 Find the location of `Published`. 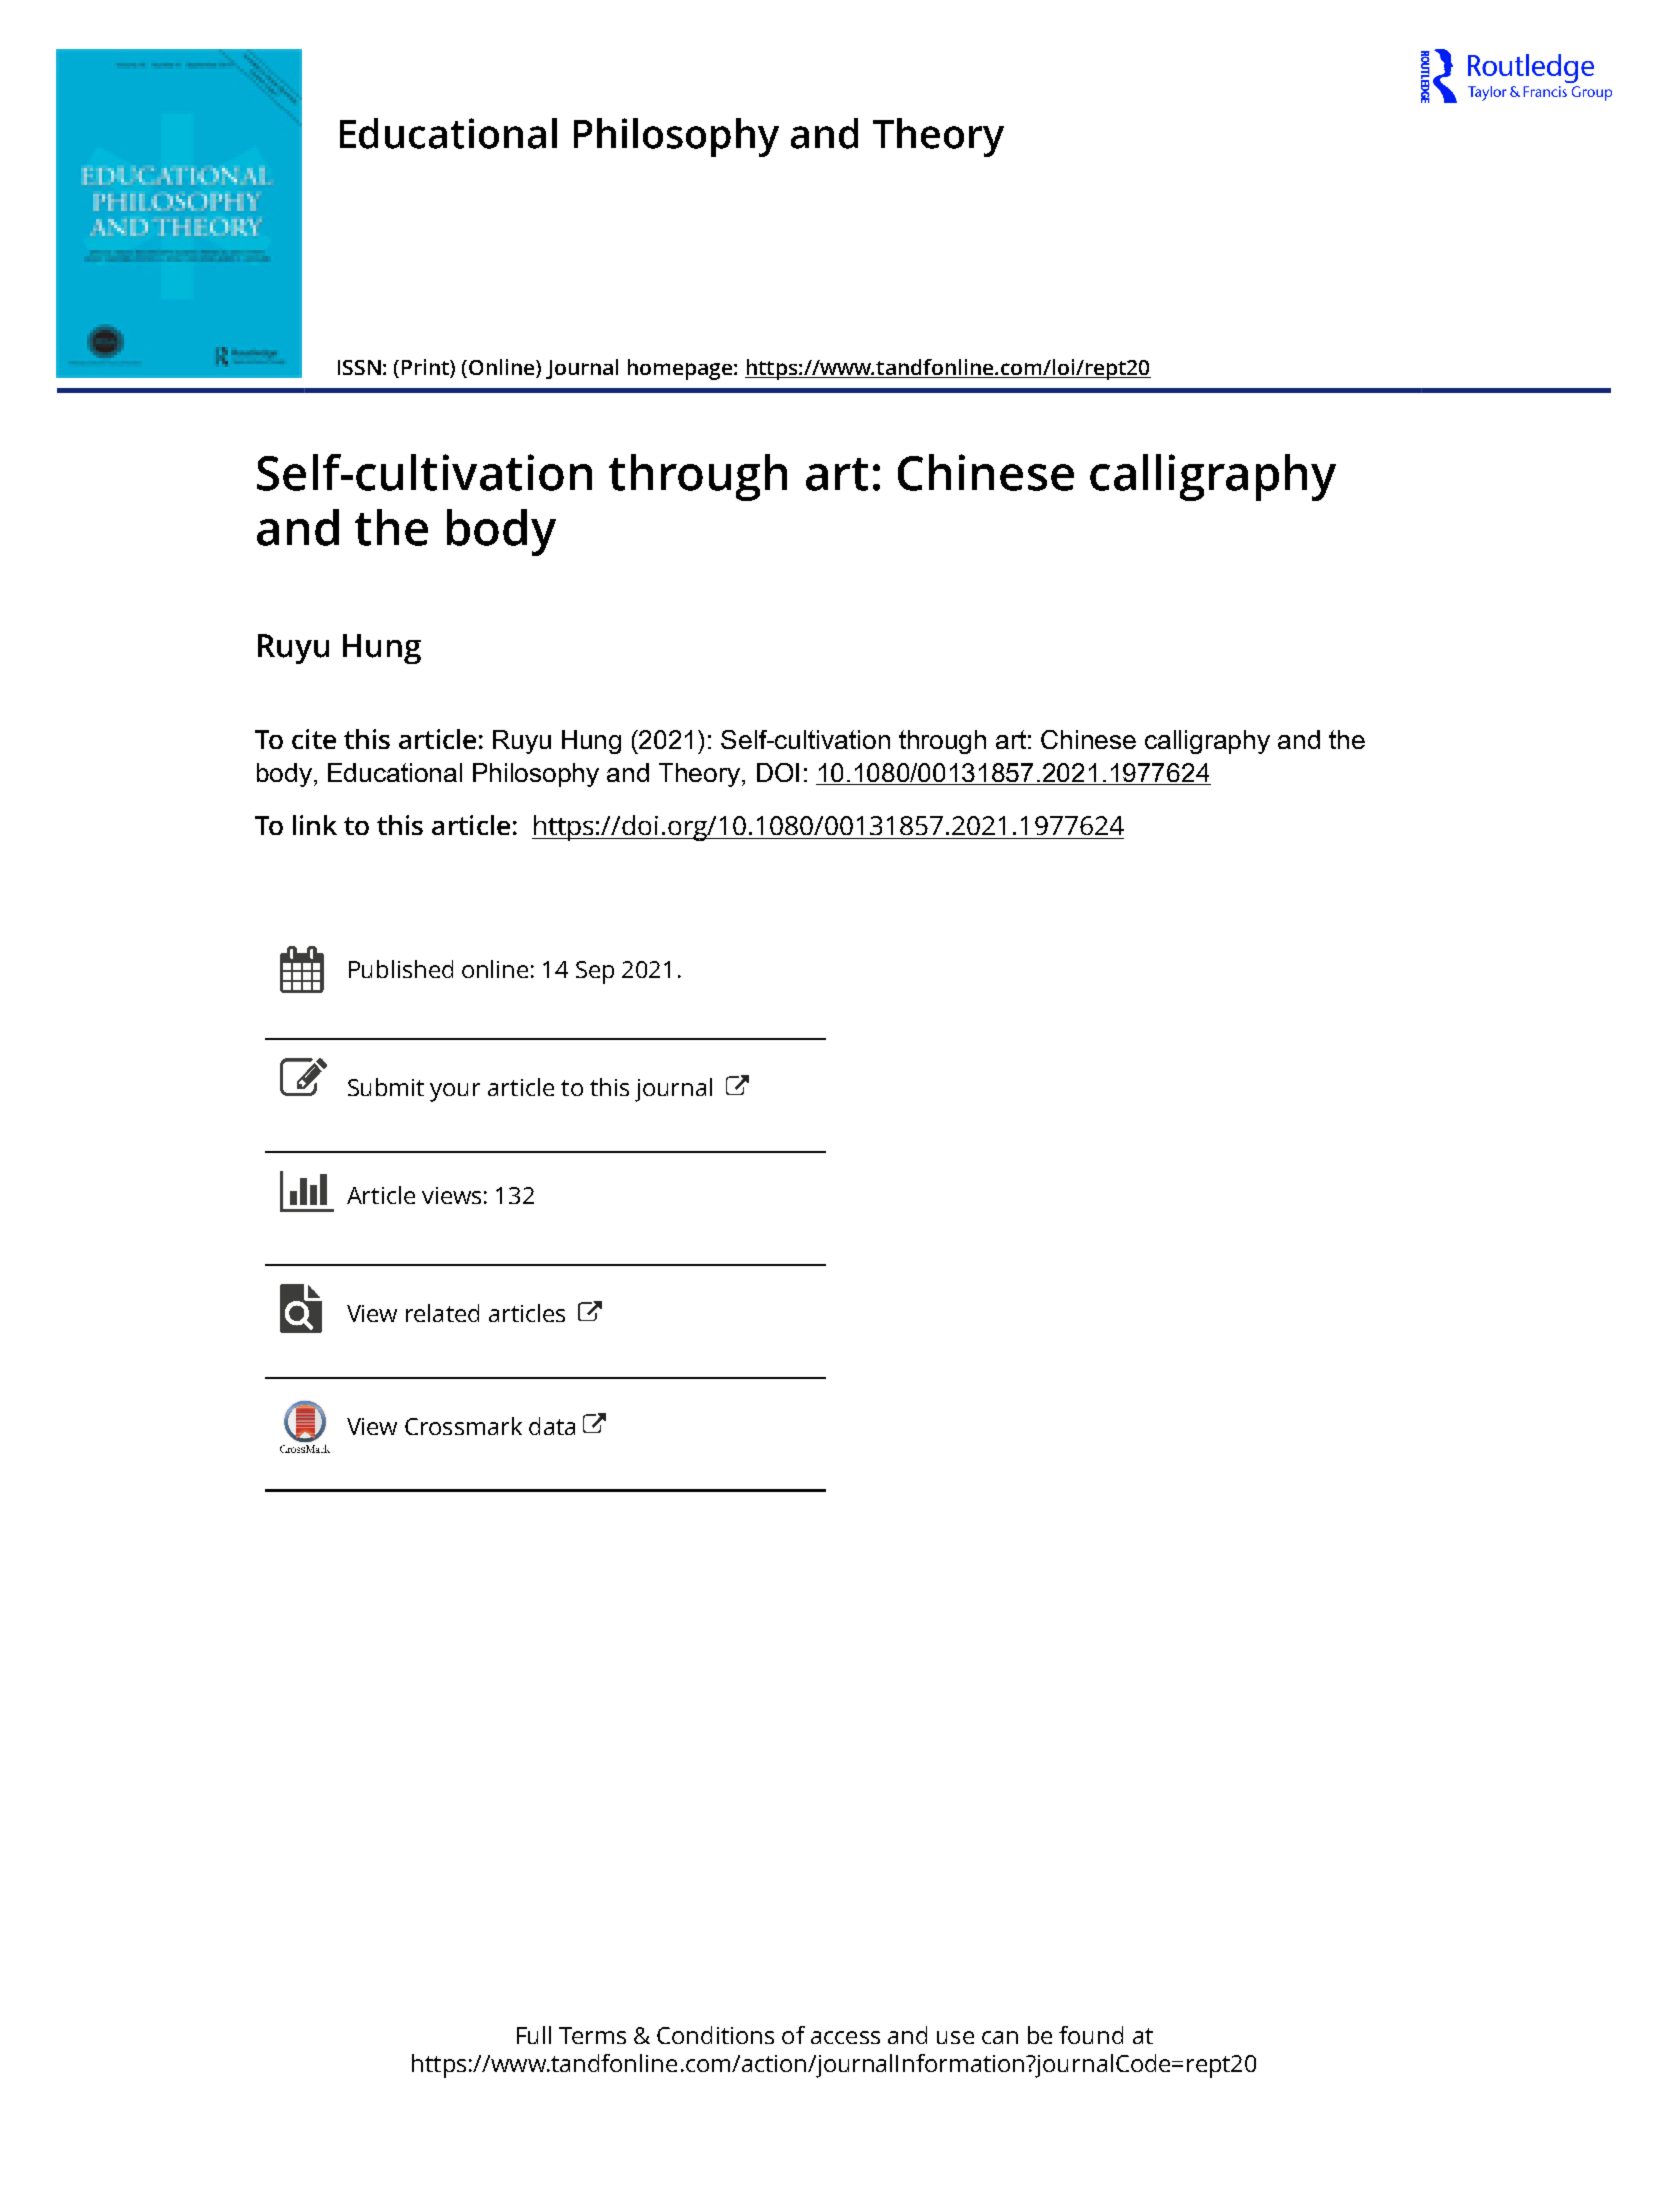

Published is located at coordinates (401, 969).
